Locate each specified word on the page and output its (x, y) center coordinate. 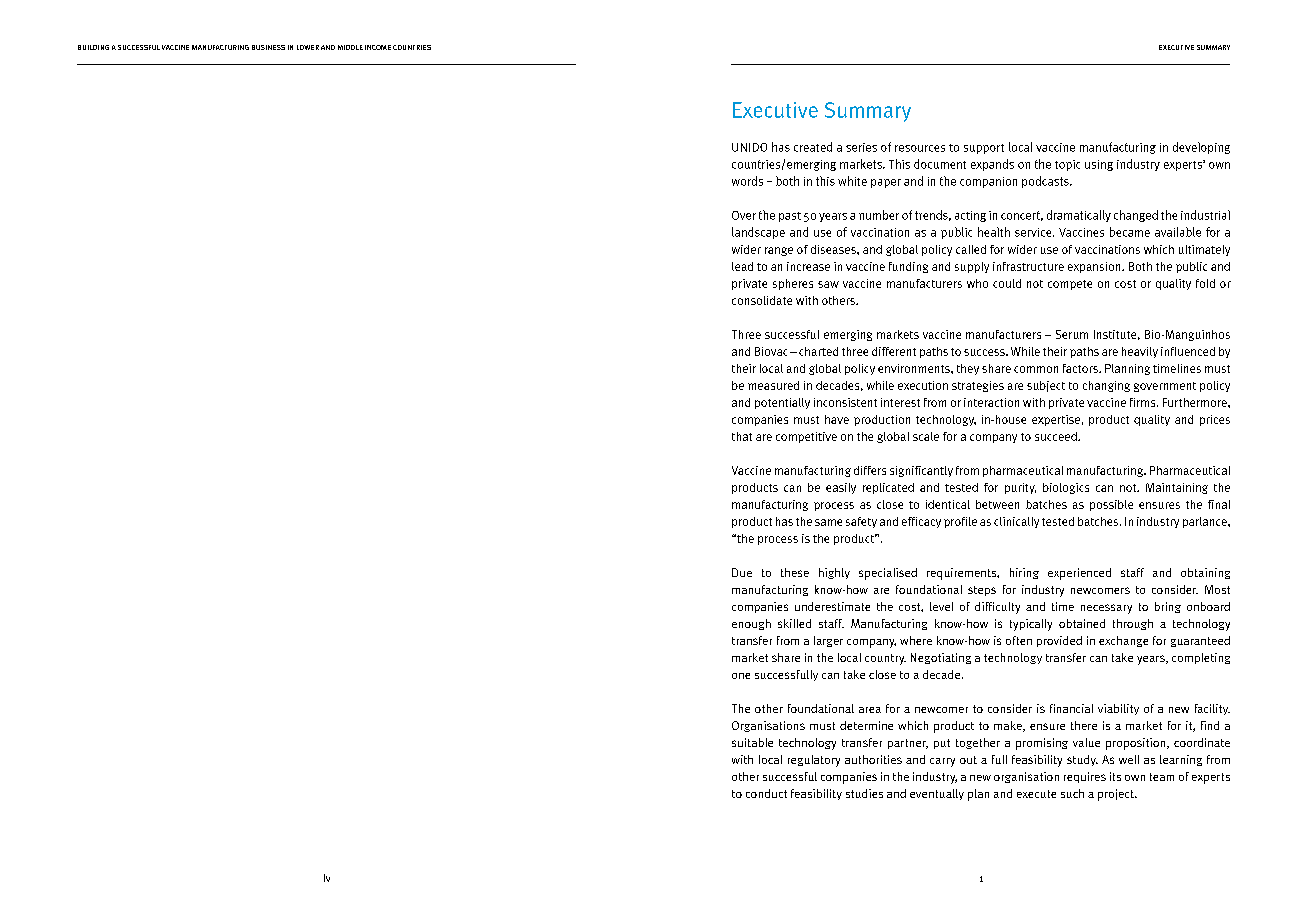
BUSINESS (268, 47)
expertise (1056, 420)
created (813, 147)
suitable (752, 742)
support (984, 149)
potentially (782, 403)
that (742, 436)
